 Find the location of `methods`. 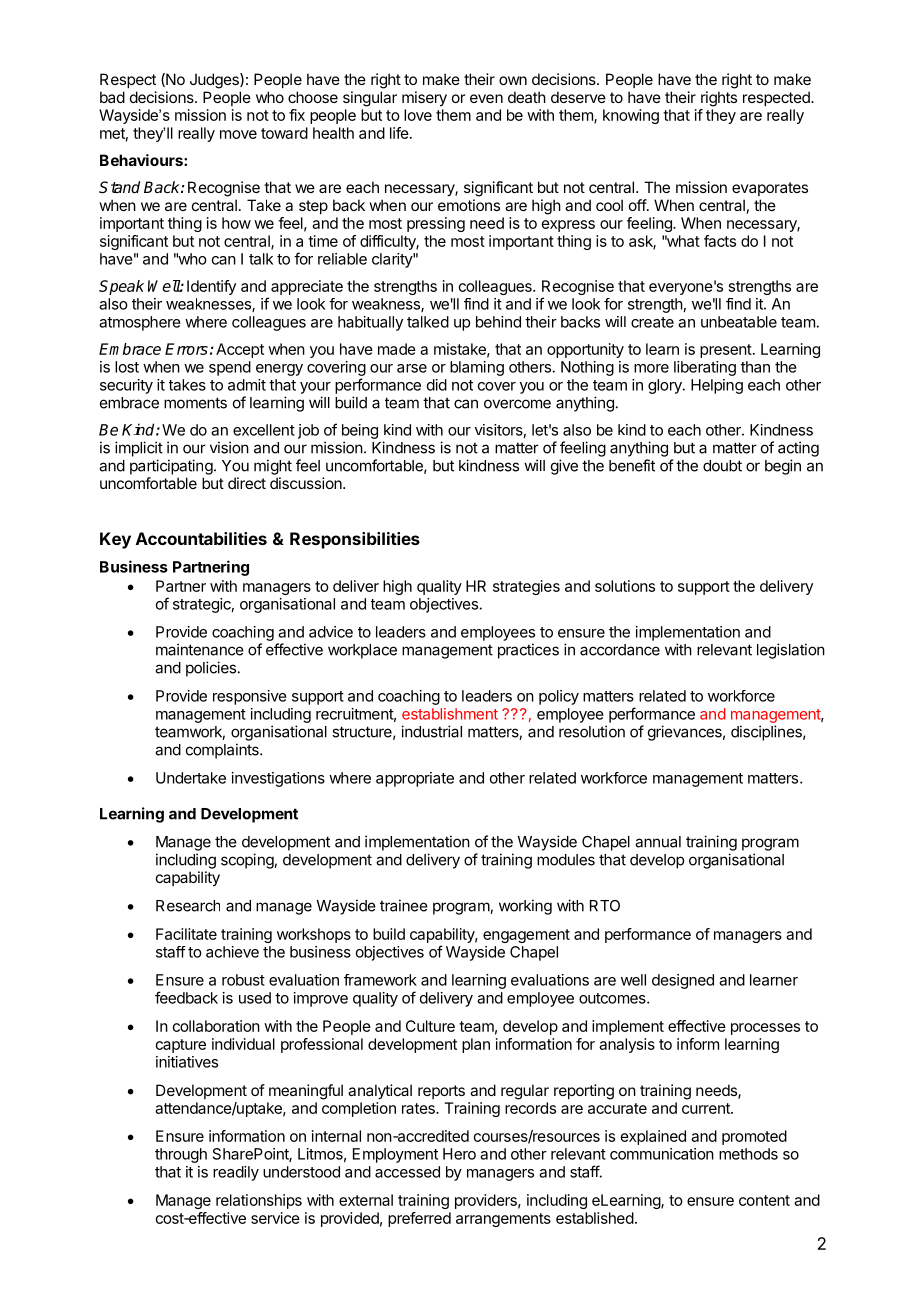

methods is located at coordinates (748, 1154).
